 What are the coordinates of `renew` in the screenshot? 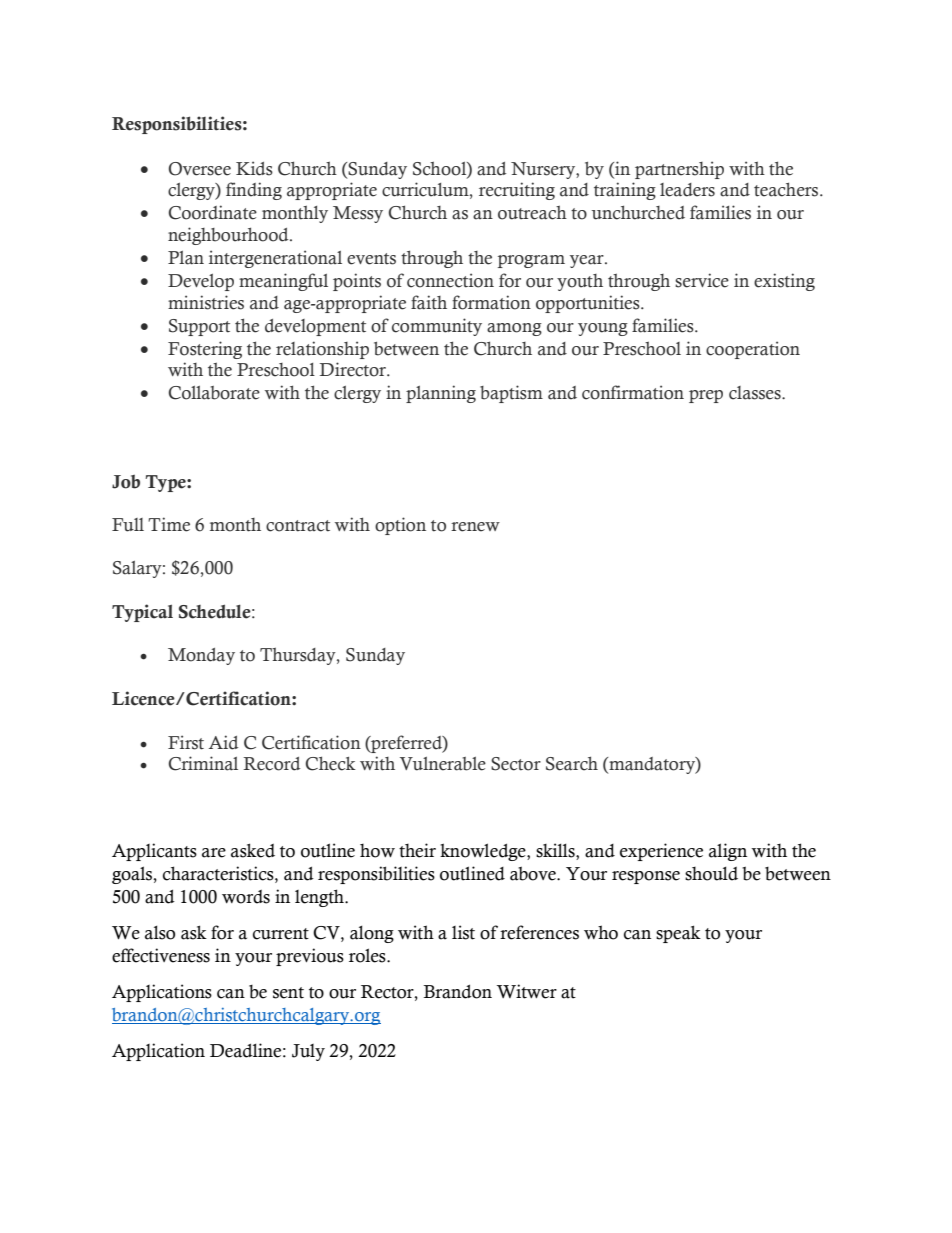 It's located at (475, 527).
